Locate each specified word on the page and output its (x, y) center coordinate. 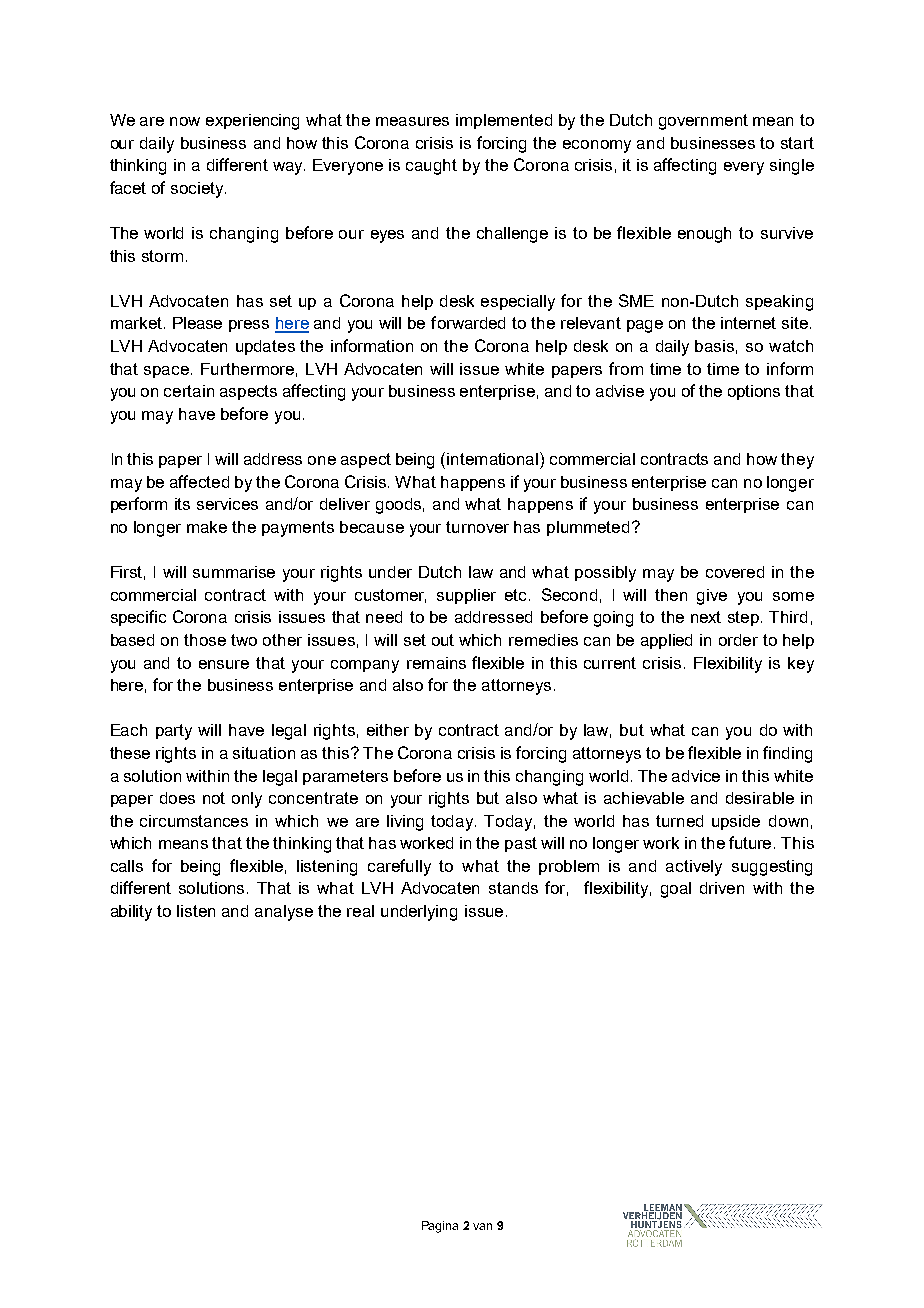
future (752, 842)
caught (431, 167)
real (360, 911)
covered (735, 572)
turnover (477, 527)
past (521, 844)
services (227, 504)
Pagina (440, 1227)
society (198, 190)
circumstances (194, 821)
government (703, 122)
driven (722, 888)
